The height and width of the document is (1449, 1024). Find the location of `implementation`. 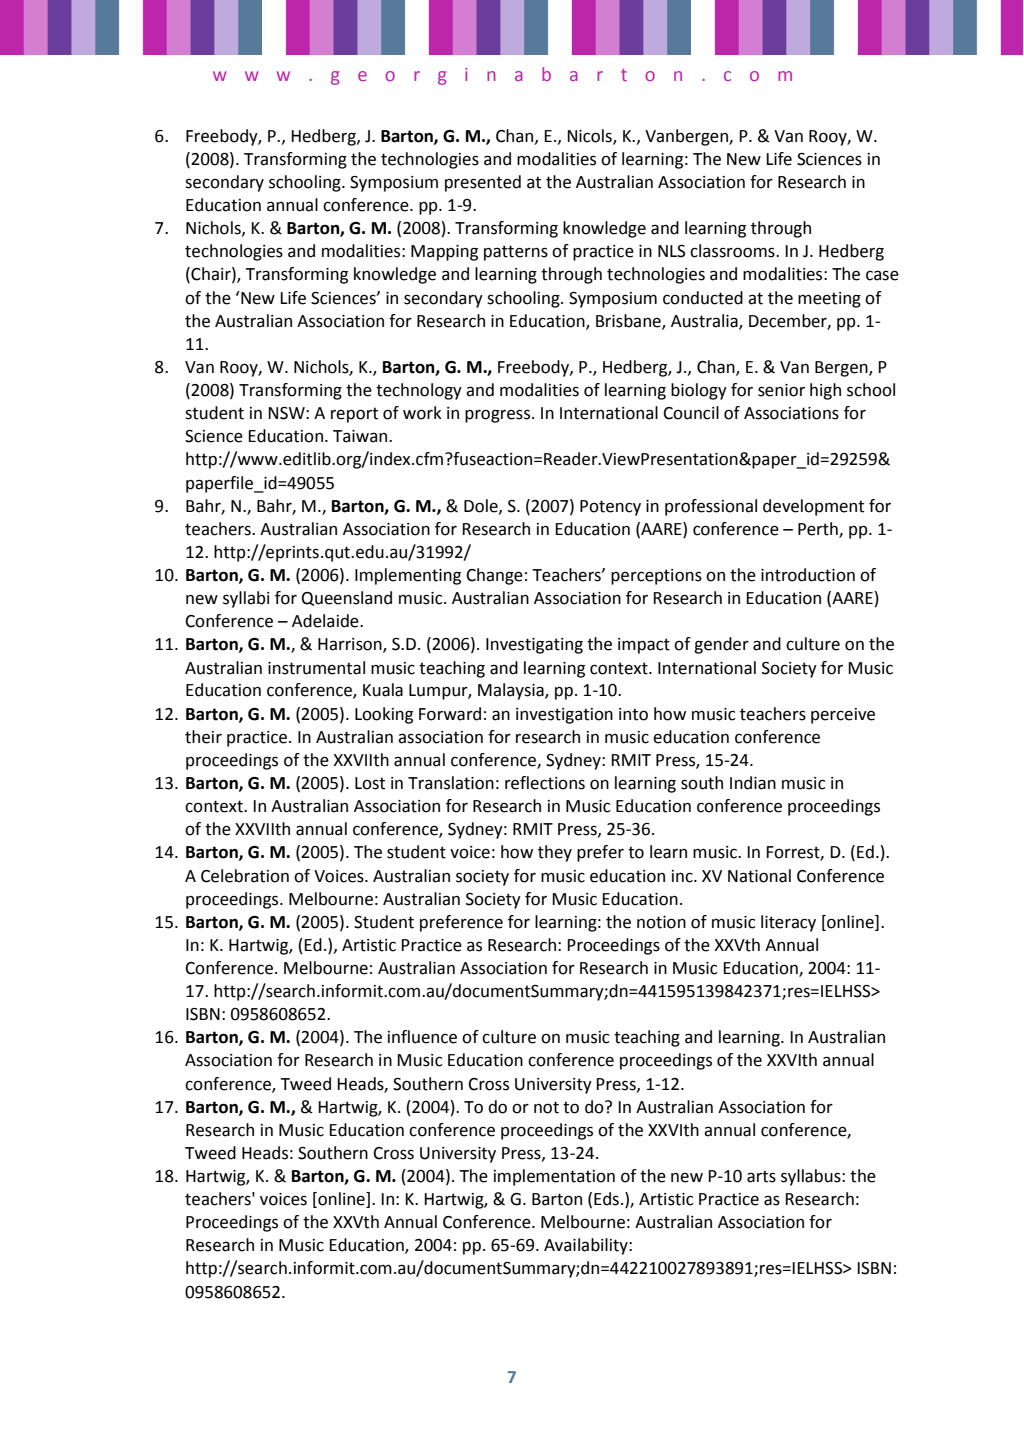

implementation is located at coordinates (554, 1177).
